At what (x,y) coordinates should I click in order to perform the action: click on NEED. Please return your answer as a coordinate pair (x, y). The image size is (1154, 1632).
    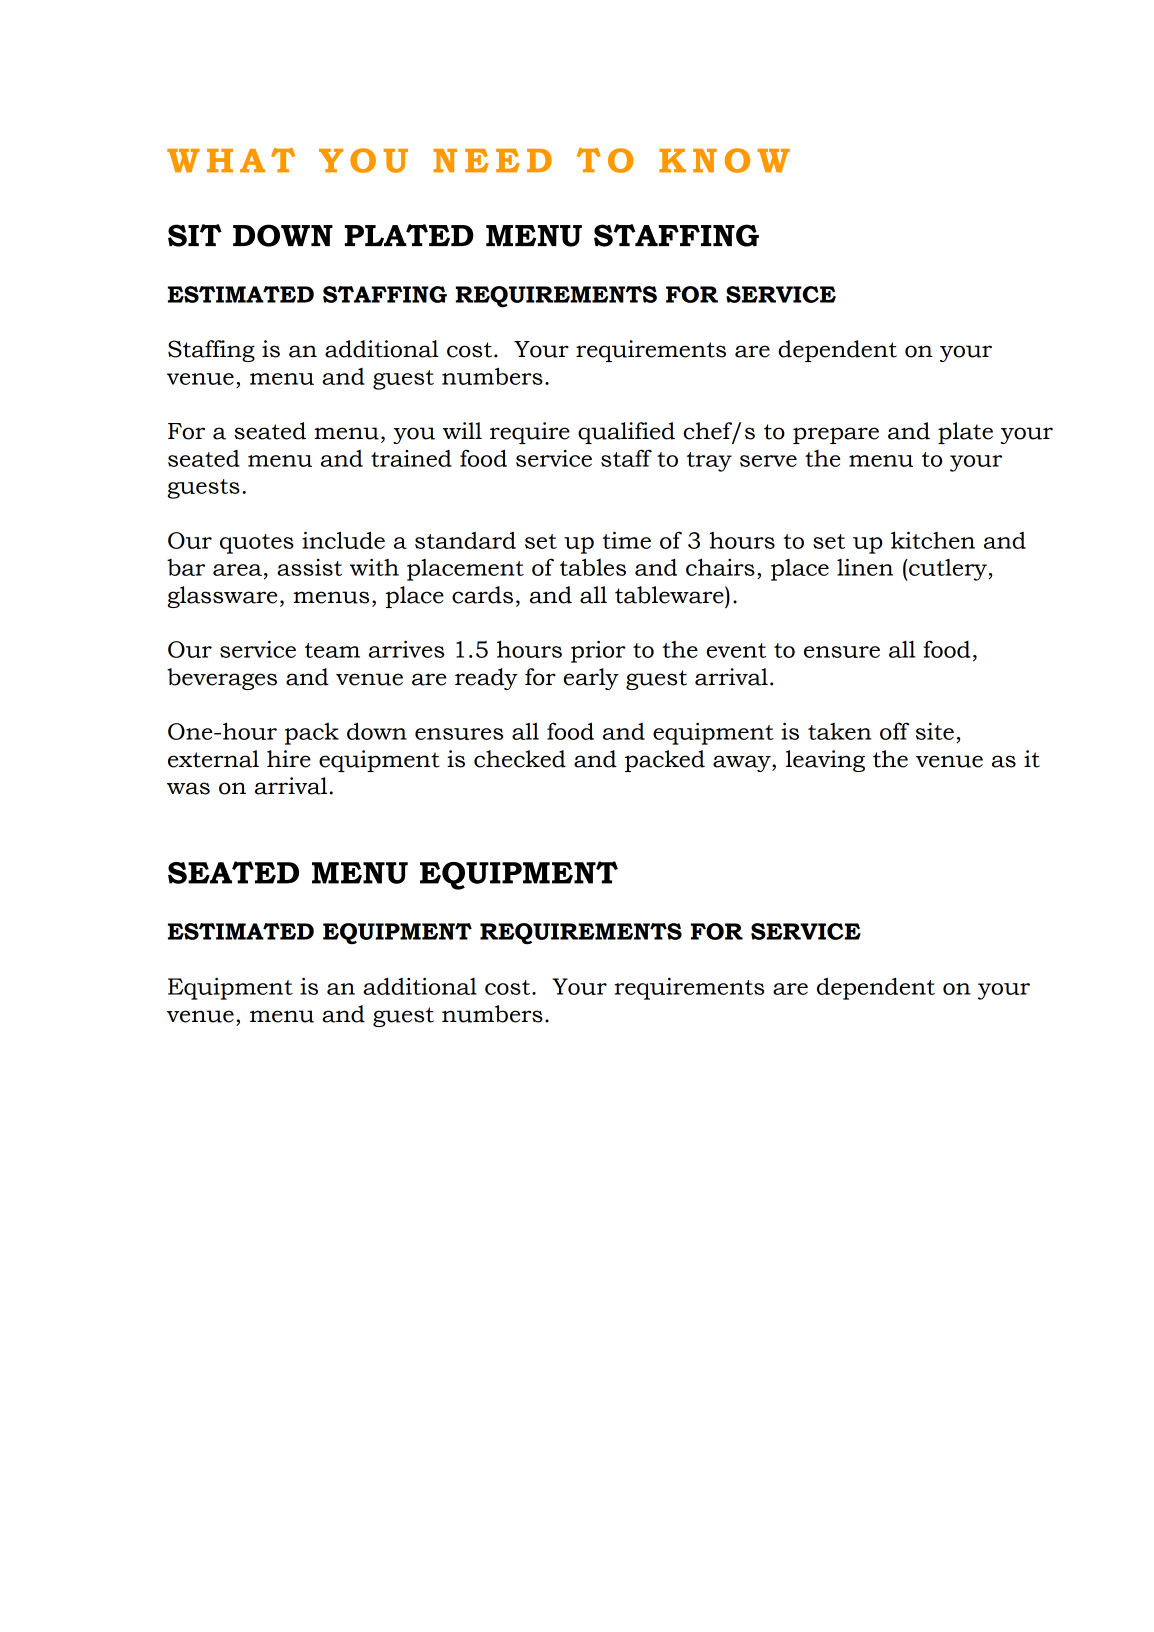
    Looking at the image, I should click on (492, 160).
